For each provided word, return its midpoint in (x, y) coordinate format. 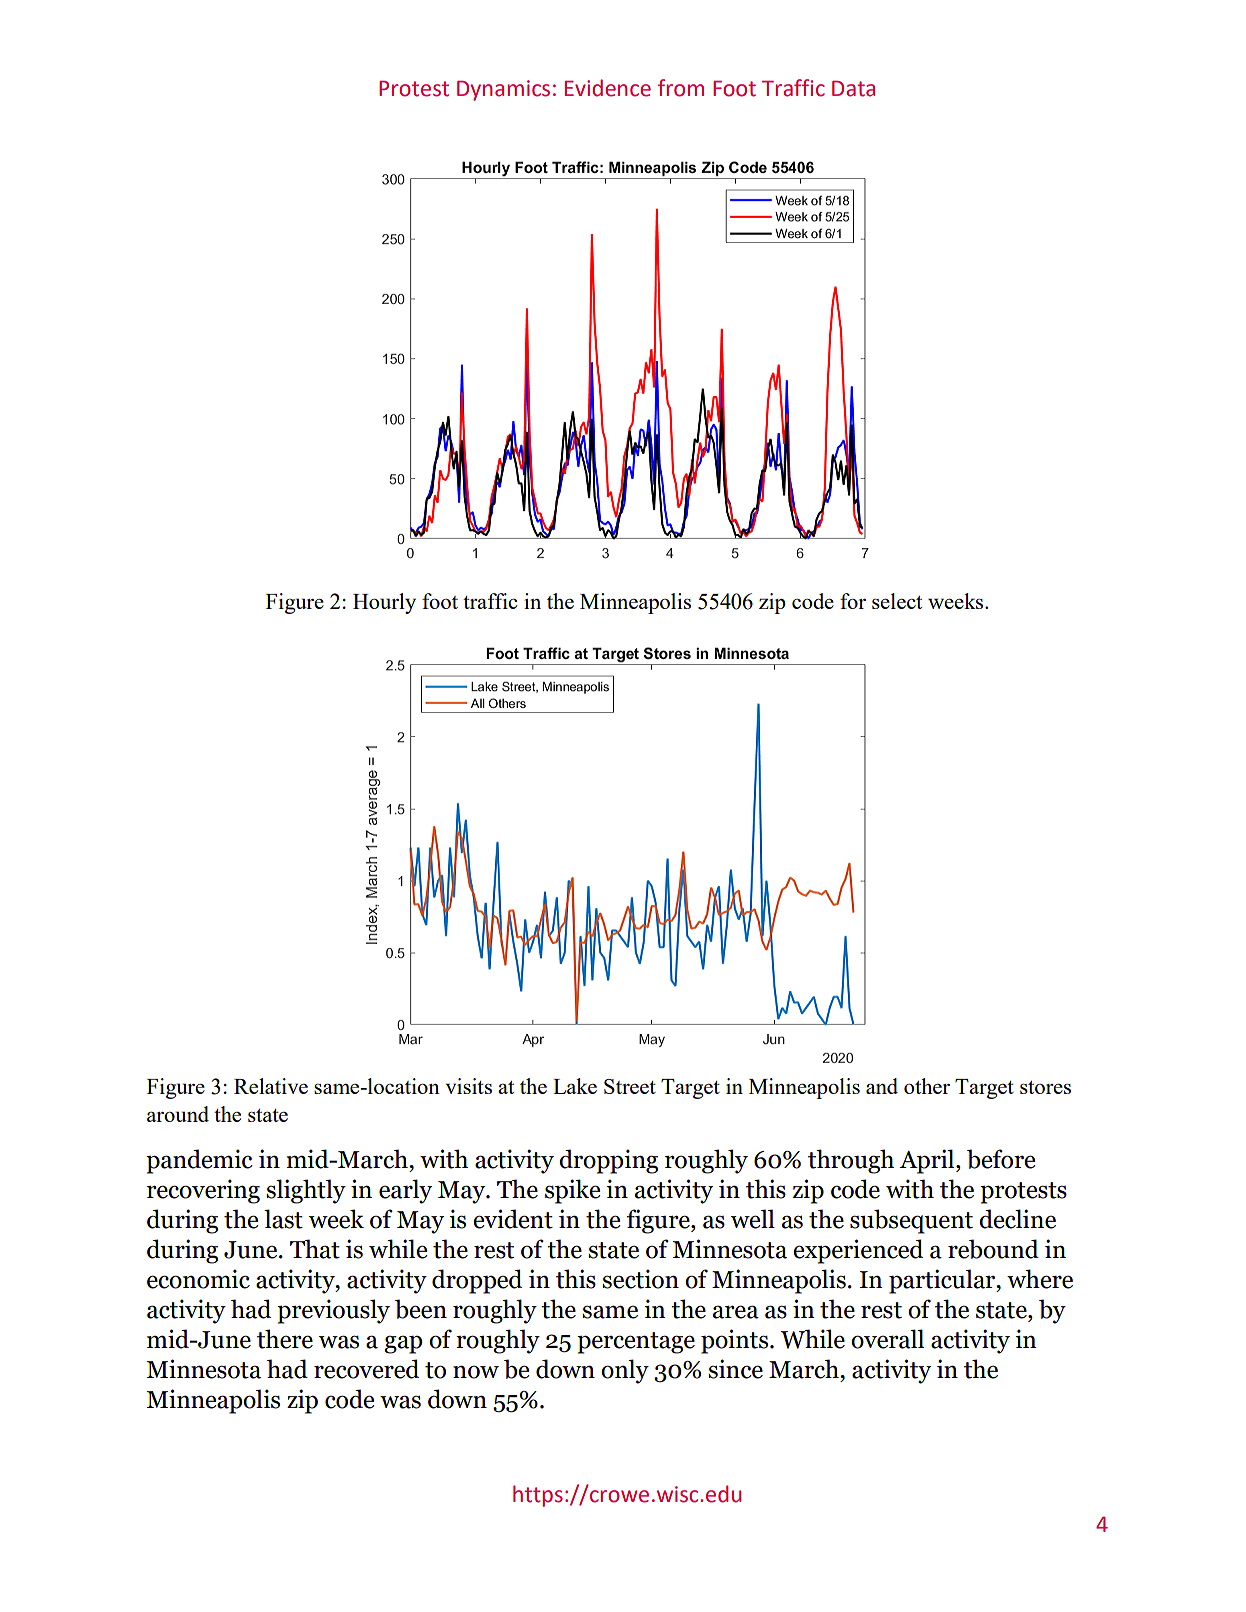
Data (853, 89)
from (681, 88)
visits (469, 1086)
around (178, 1114)
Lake (575, 1086)
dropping (608, 1161)
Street (630, 1086)
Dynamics (503, 90)
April (928, 1161)
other (927, 1086)
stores (1045, 1087)
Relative (271, 1086)
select (897, 601)
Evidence (608, 88)
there (285, 1339)
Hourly (384, 603)
